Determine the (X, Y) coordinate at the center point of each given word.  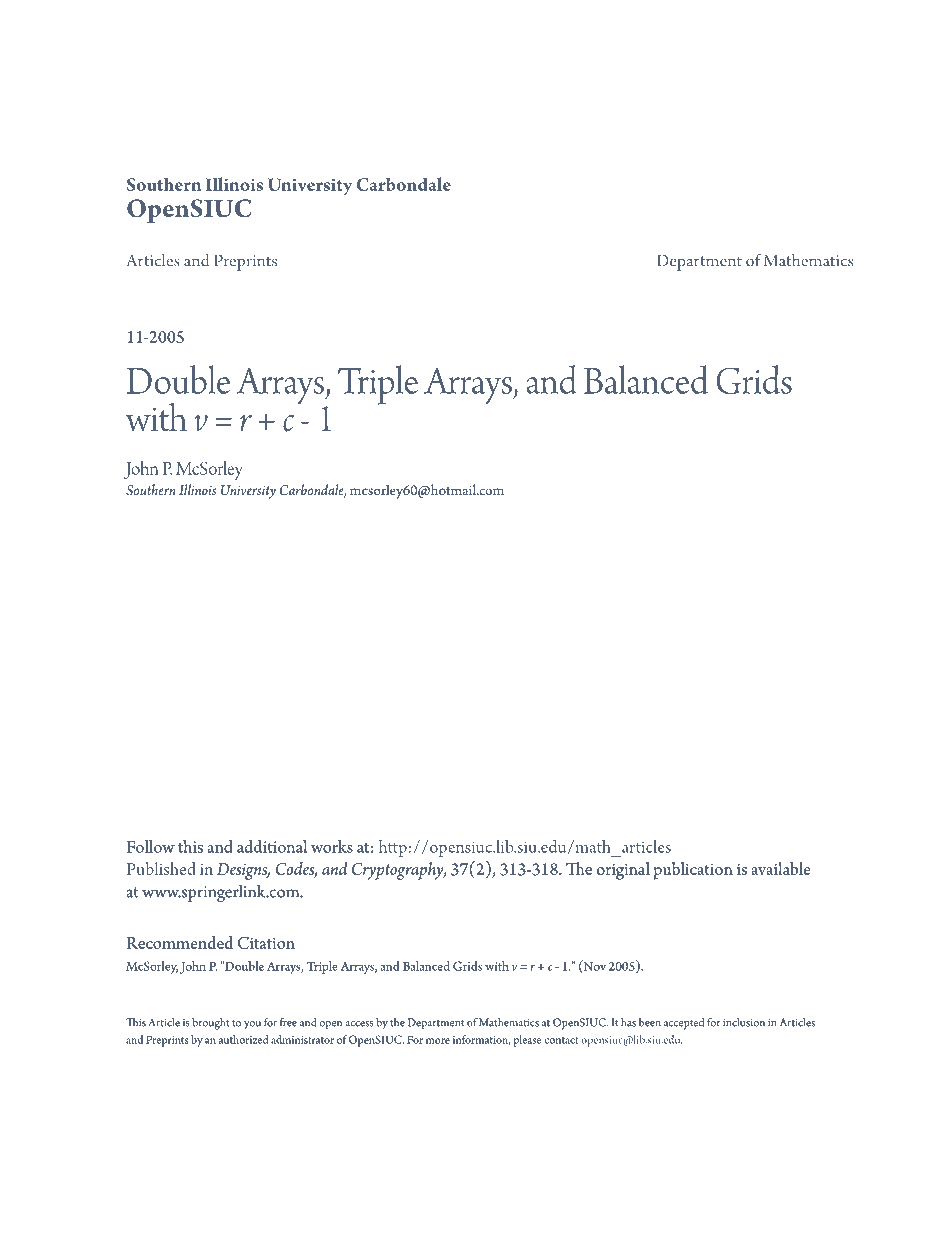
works (332, 846)
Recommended (179, 942)
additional (272, 846)
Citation (266, 943)
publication (693, 871)
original (623, 871)
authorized (243, 1039)
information (481, 1040)
